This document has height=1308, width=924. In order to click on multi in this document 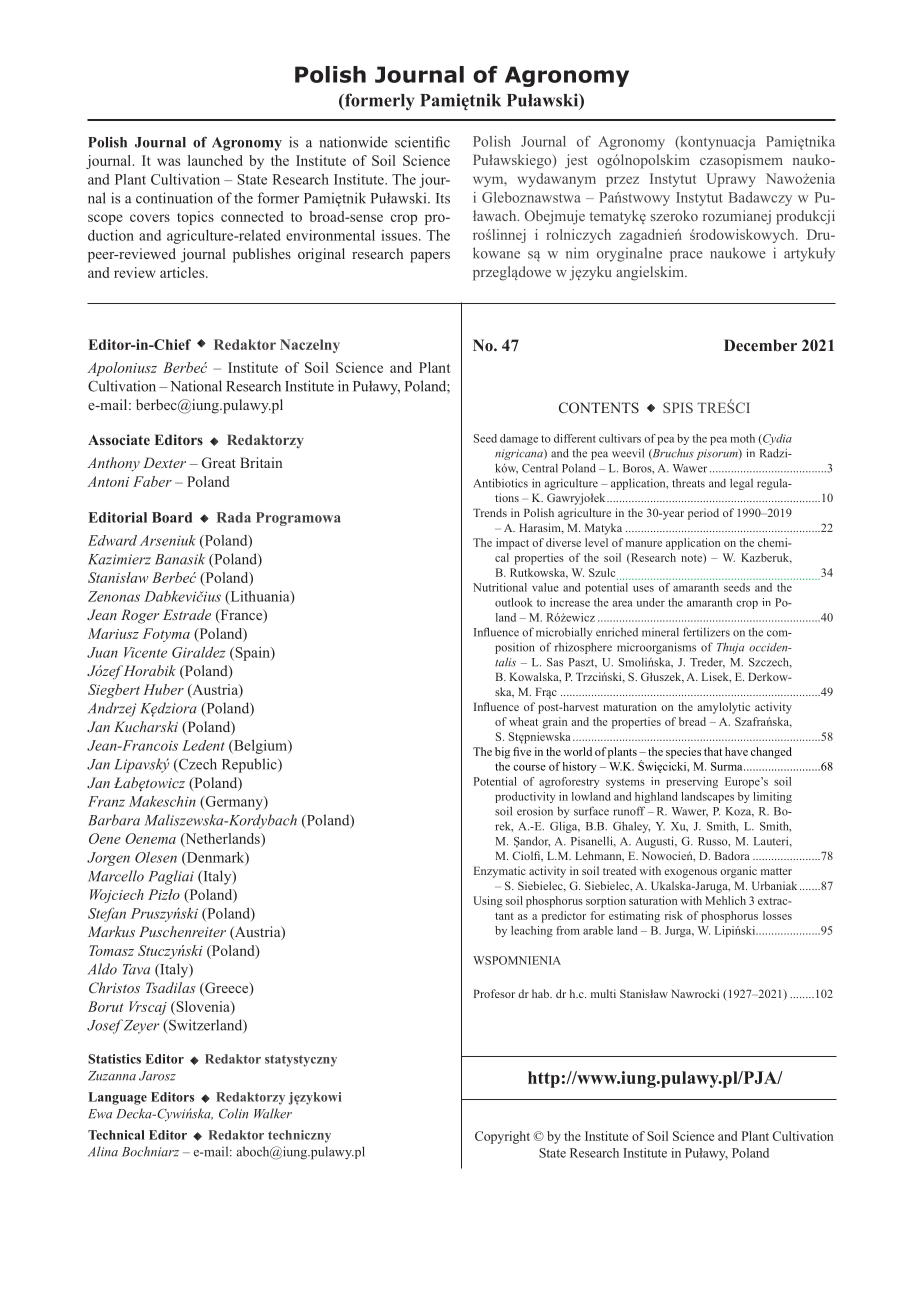, I will do `click(603, 993)`.
